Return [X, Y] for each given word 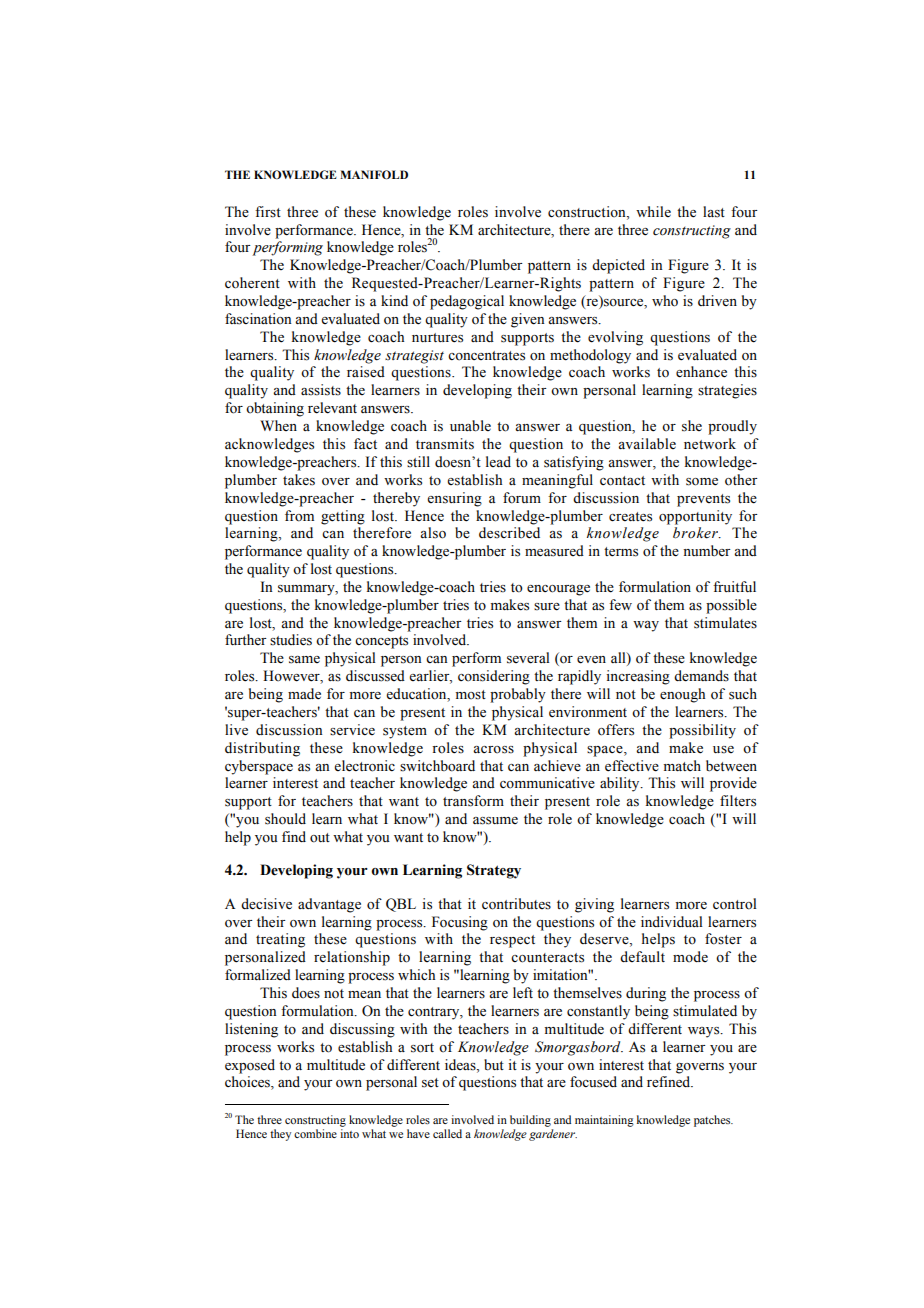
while [653, 211]
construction [588, 212]
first [268, 212]
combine [315, 1133]
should [285, 819]
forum [522, 498]
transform [473, 801]
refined [670, 1082]
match [682, 765]
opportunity [695, 517]
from [299, 516]
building [530, 1121]
